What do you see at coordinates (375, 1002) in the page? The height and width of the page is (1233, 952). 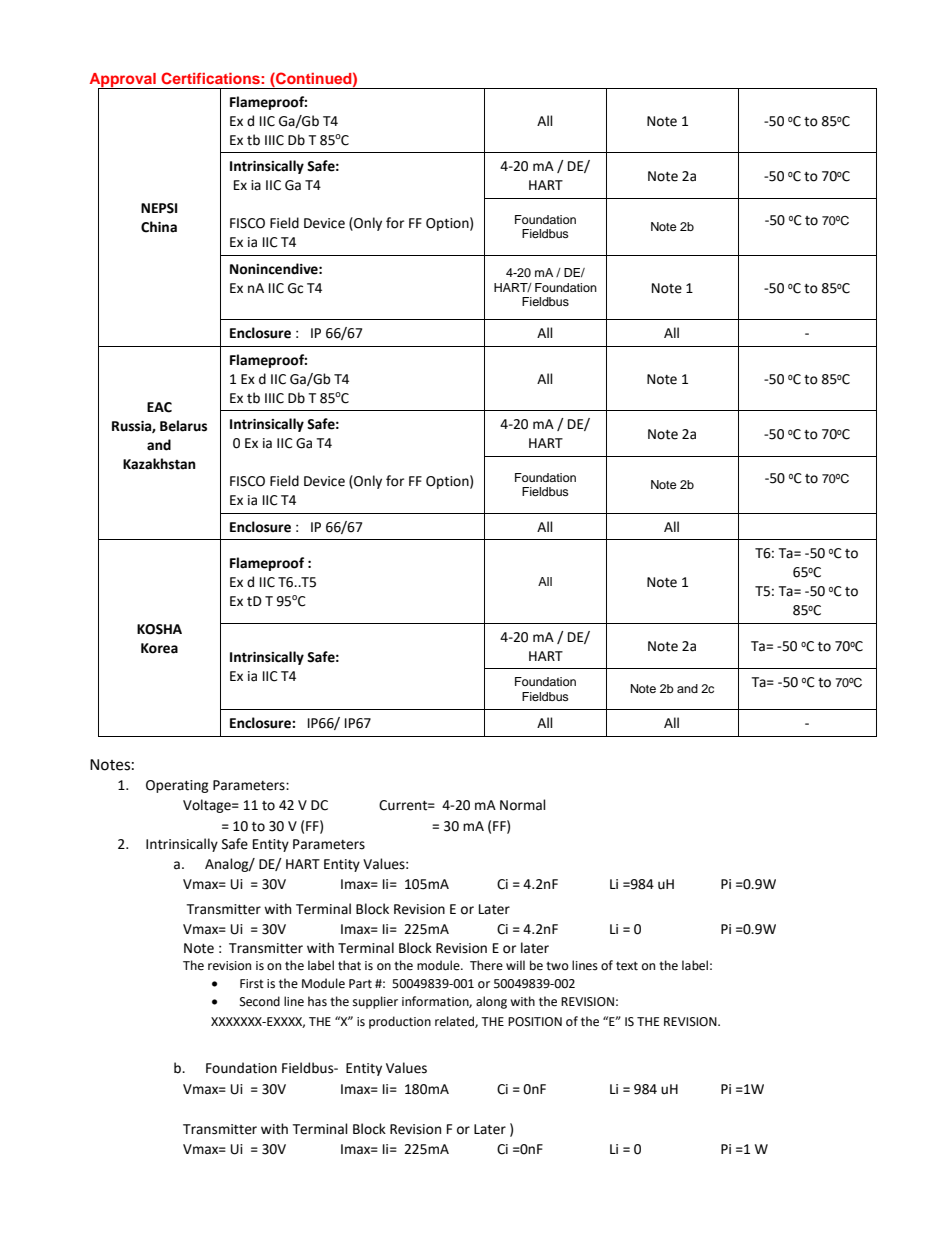 I see `supplier` at bounding box center [375, 1002].
